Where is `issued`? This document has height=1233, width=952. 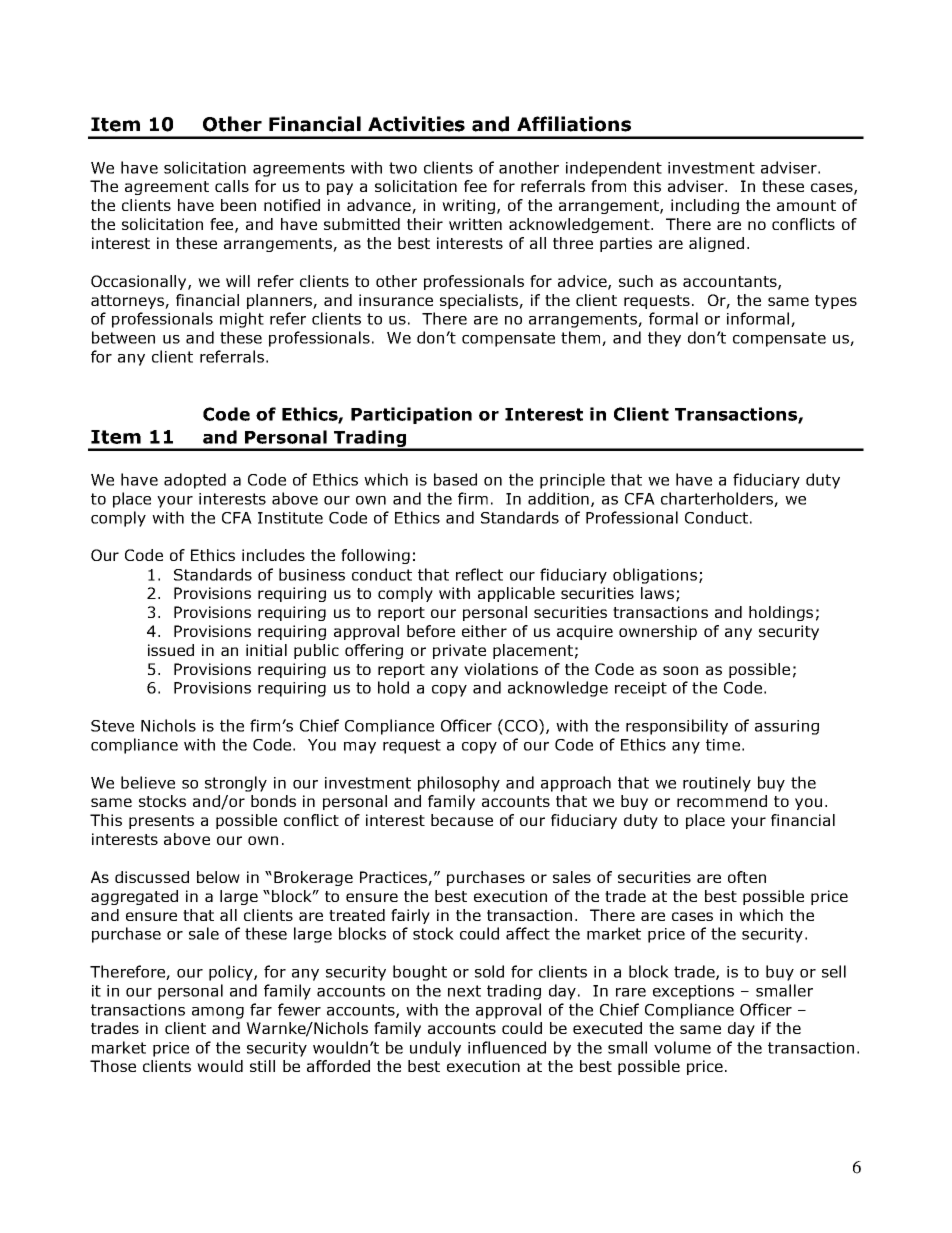
issued is located at coordinates (171, 650).
